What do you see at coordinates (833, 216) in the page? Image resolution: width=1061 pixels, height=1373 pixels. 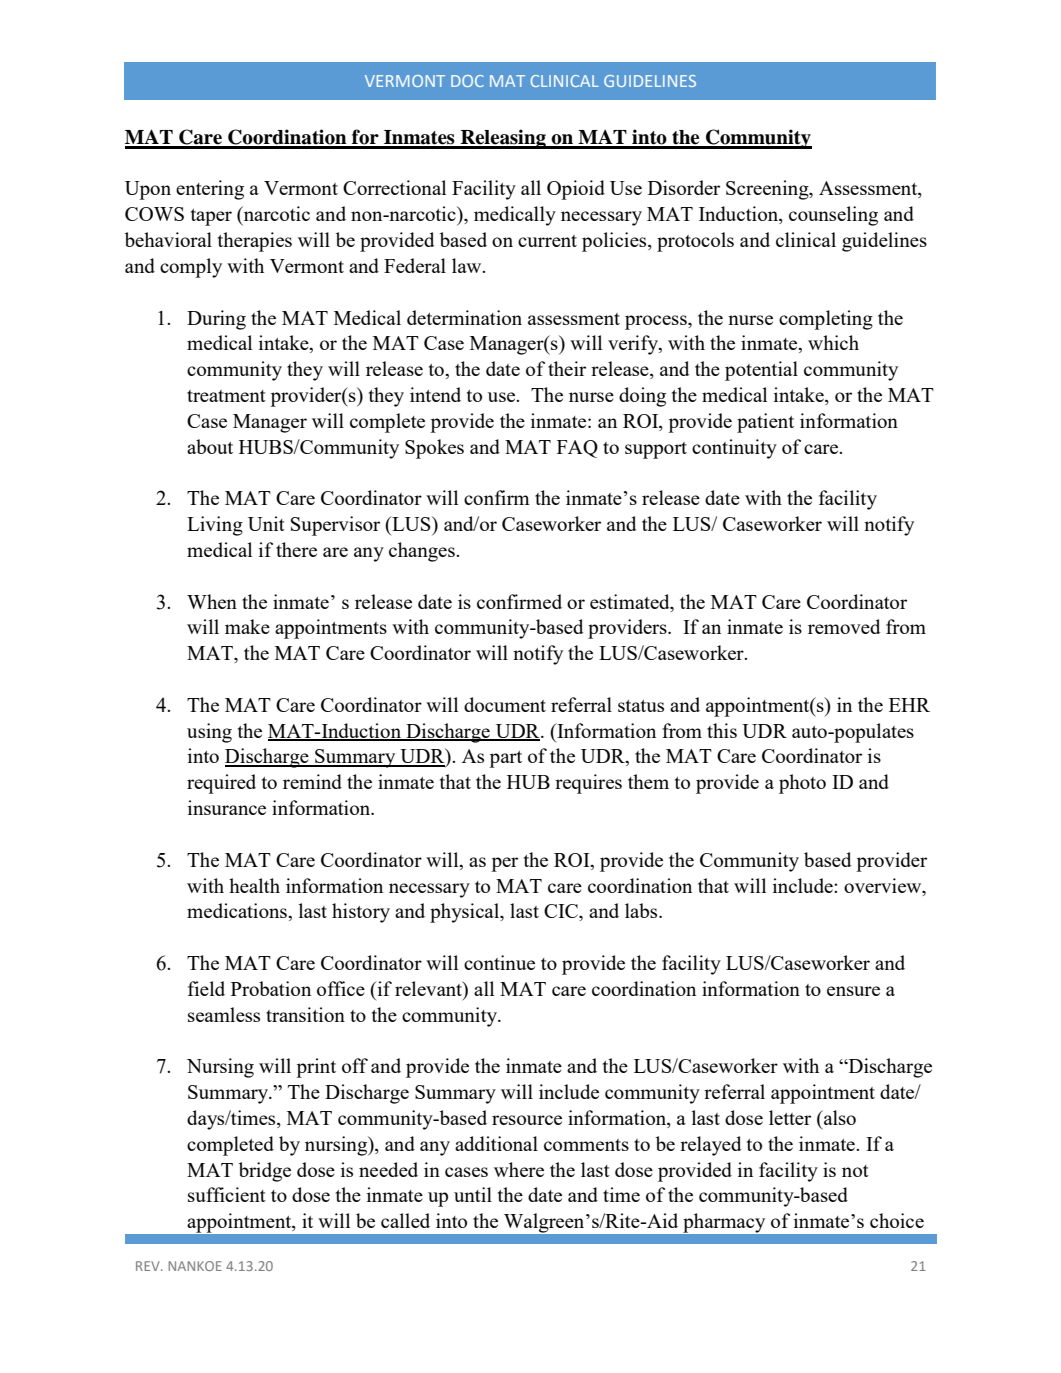 I see `counseling` at bounding box center [833, 216].
